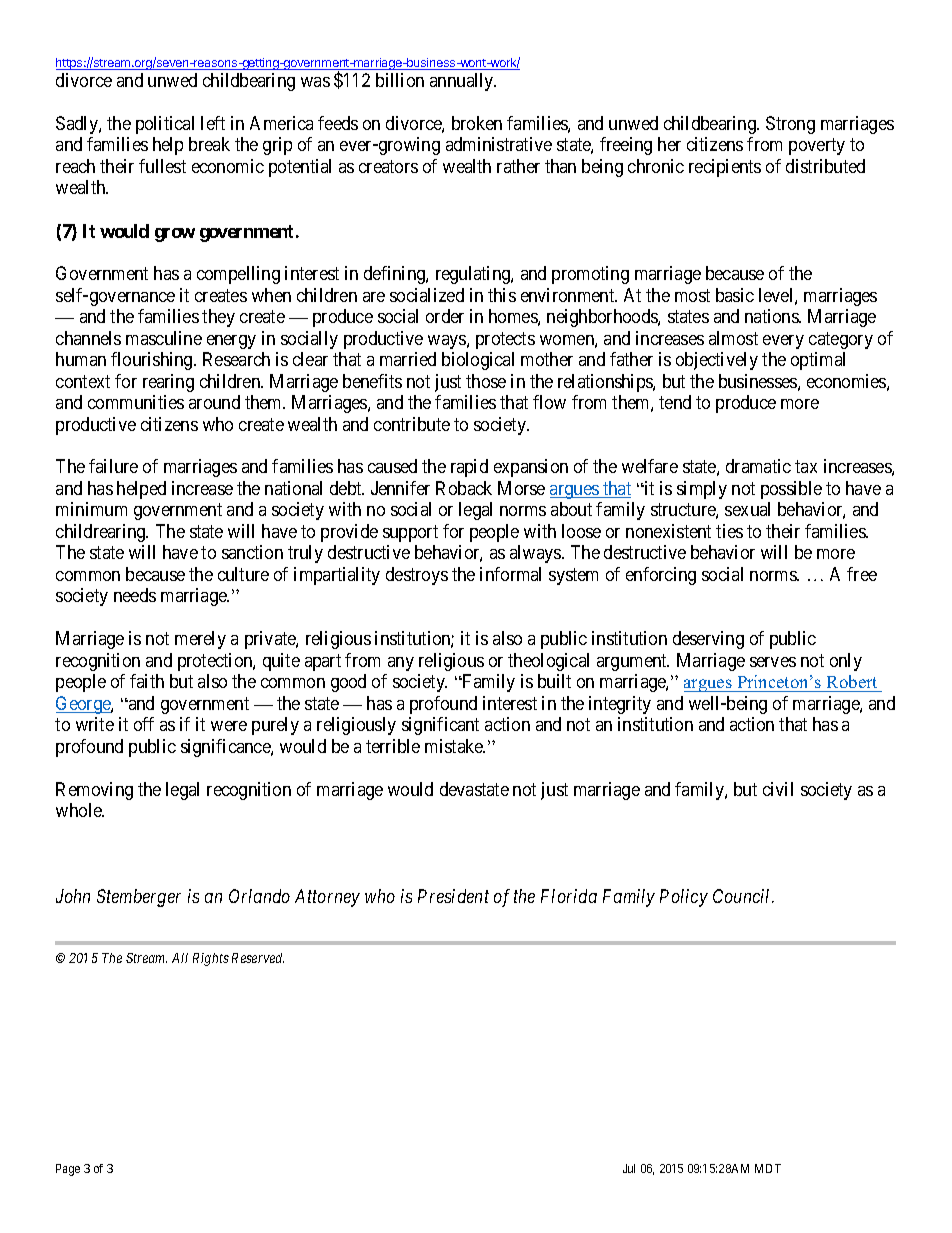  I want to click on Page, so click(68, 1170).
